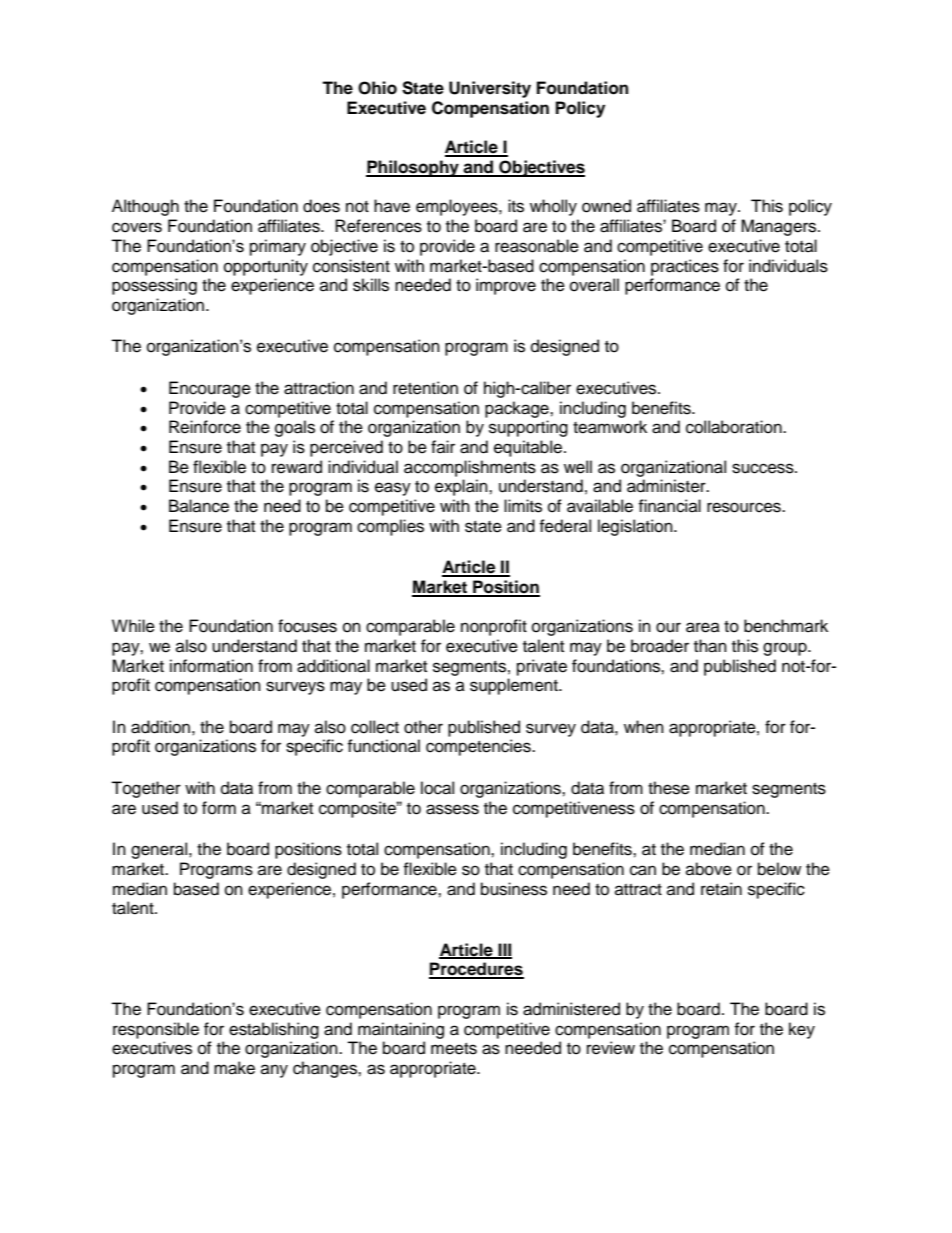 The image size is (952, 1233). Describe the element at coordinates (506, 286) in the page. I see `improve` at that location.
